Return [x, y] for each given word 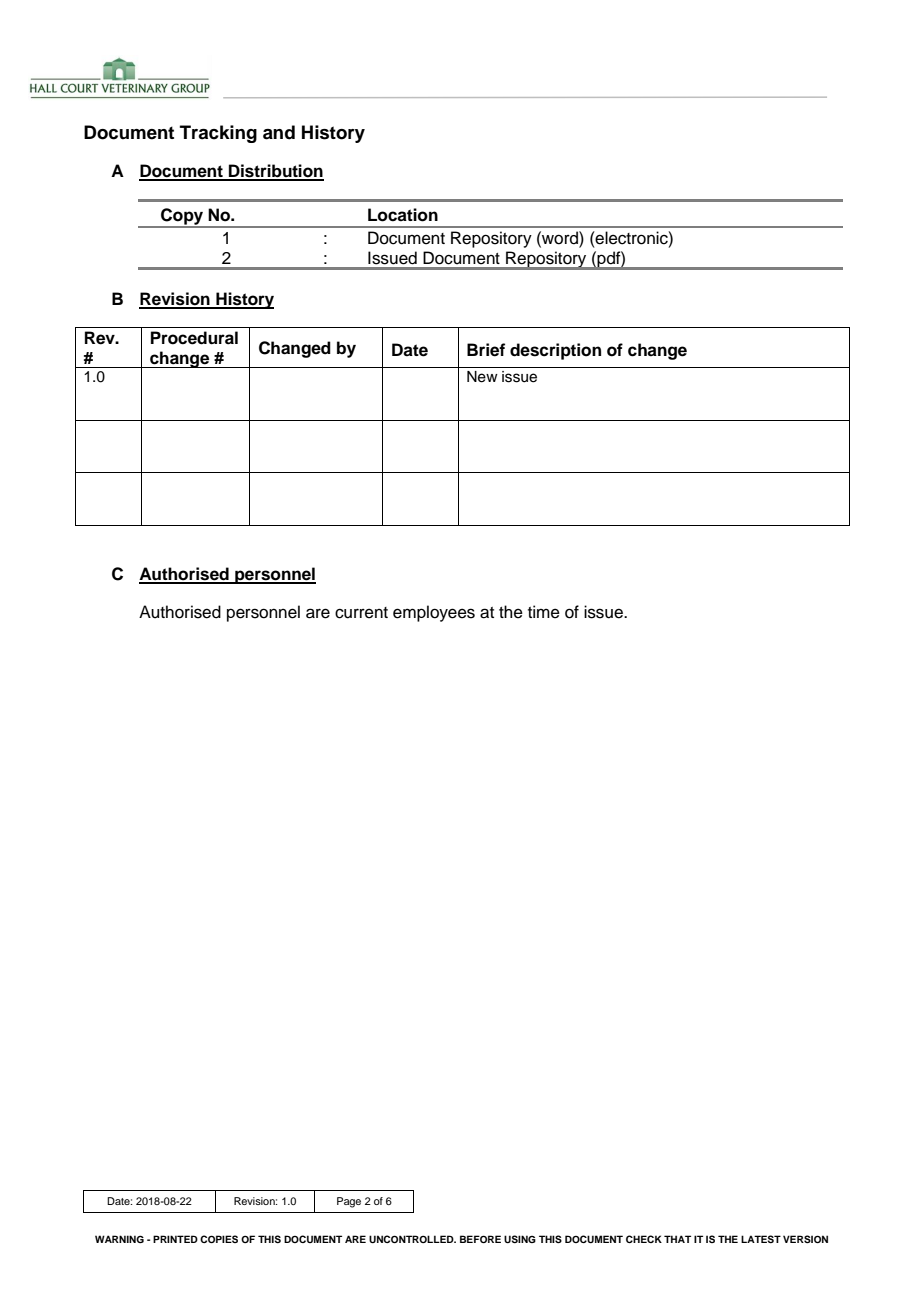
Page [349, 1202]
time [544, 612]
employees [434, 613]
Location [403, 215]
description [555, 351]
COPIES [219, 1239]
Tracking [218, 134]
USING [520, 1239]
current [361, 613]
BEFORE [480, 1239]
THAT [677, 1239]
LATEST [761, 1239]
